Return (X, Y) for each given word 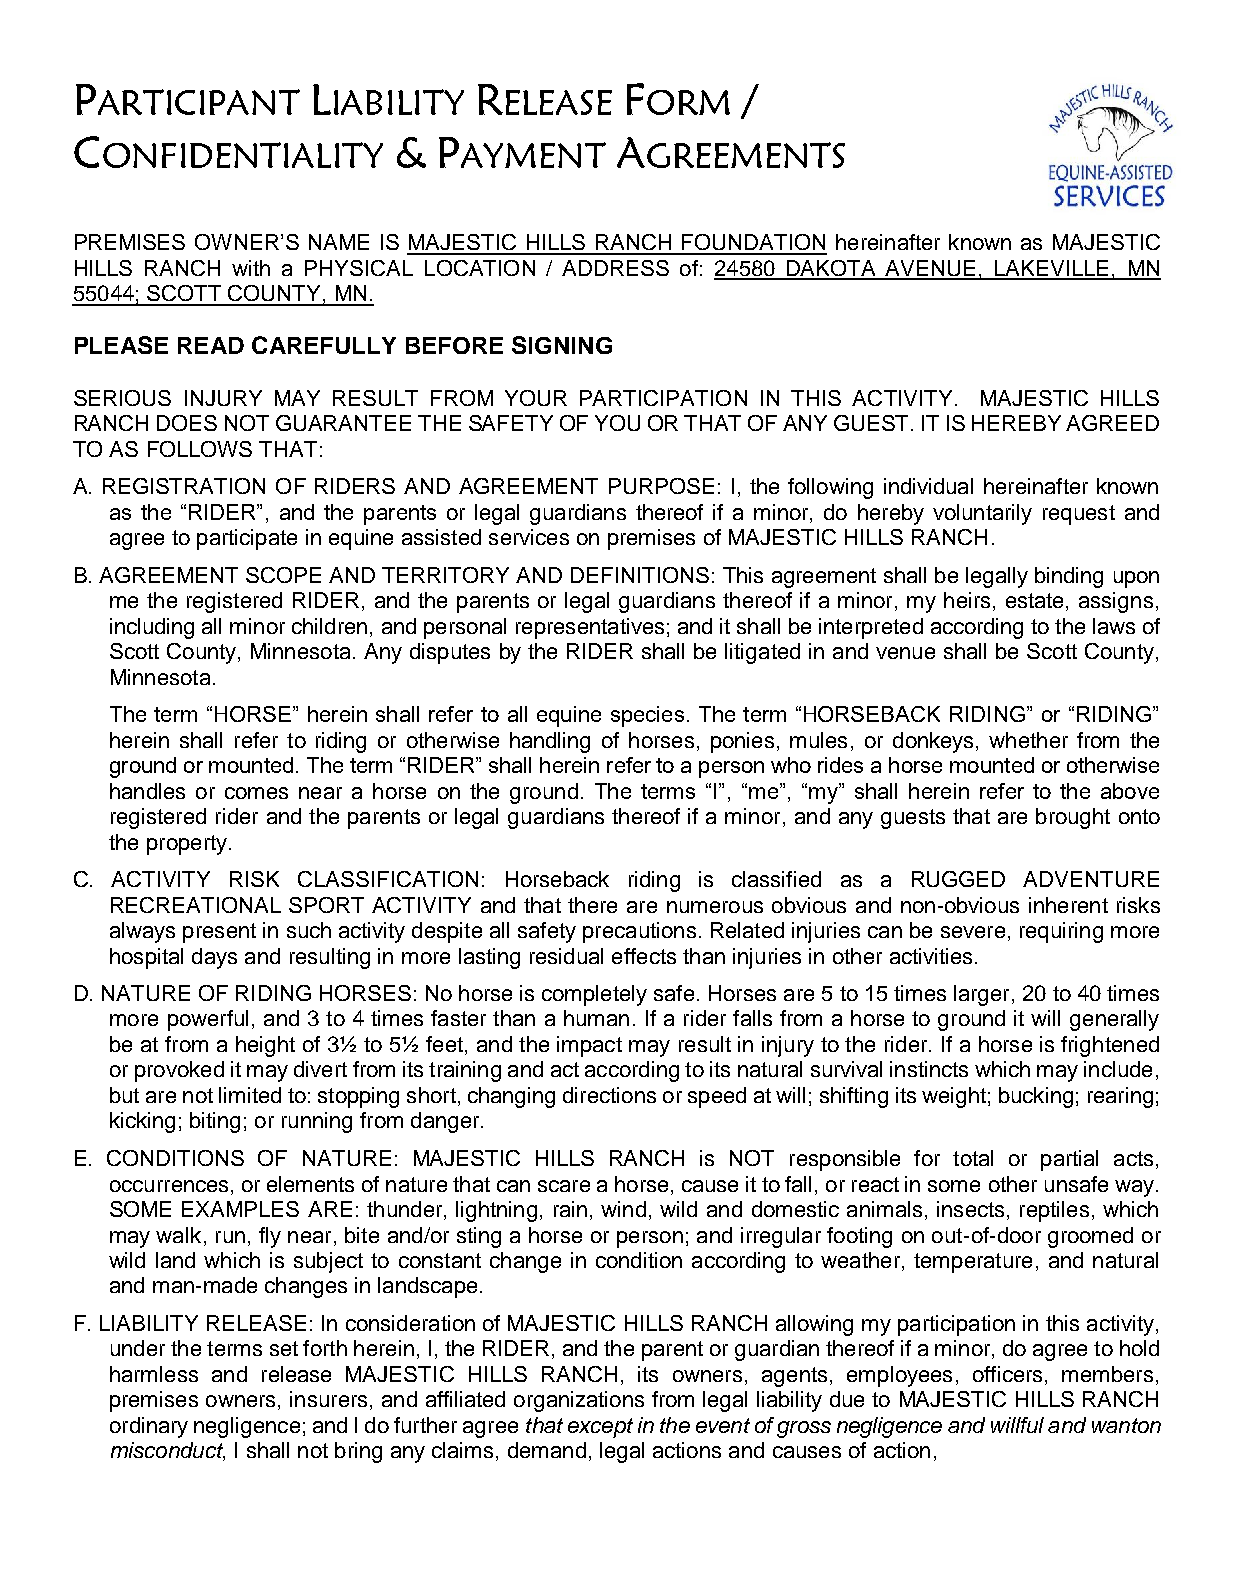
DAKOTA (832, 269)
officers (1007, 1374)
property (187, 845)
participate (247, 539)
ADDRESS (615, 268)
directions (609, 1095)
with (251, 268)
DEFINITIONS (640, 575)
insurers (328, 1399)
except (600, 1428)
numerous (715, 907)
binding (1069, 577)
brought (1073, 818)
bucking (1036, 1097)
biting (215, 1122)
